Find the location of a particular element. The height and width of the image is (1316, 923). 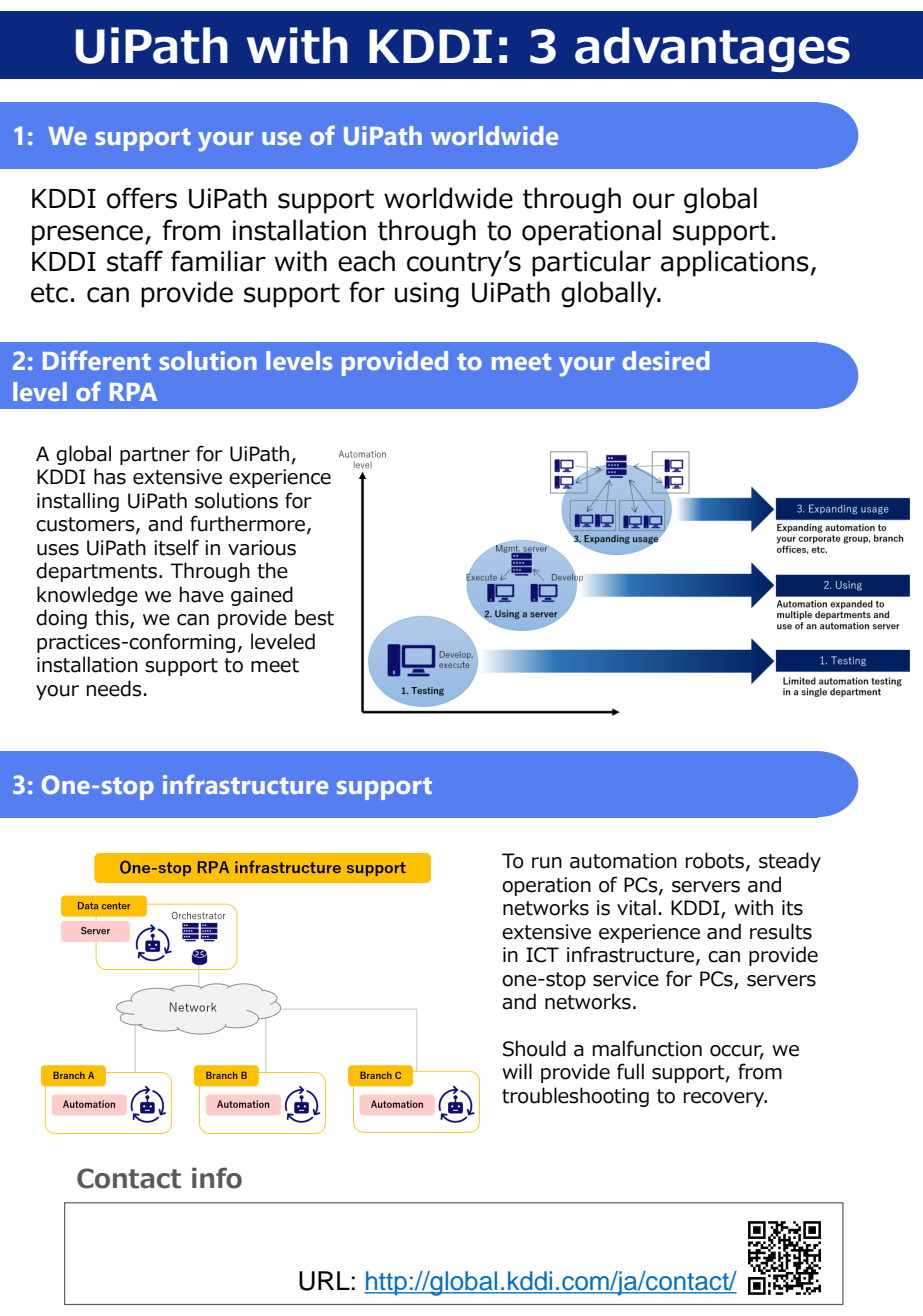

robots is located at coordinates (716, 861).
